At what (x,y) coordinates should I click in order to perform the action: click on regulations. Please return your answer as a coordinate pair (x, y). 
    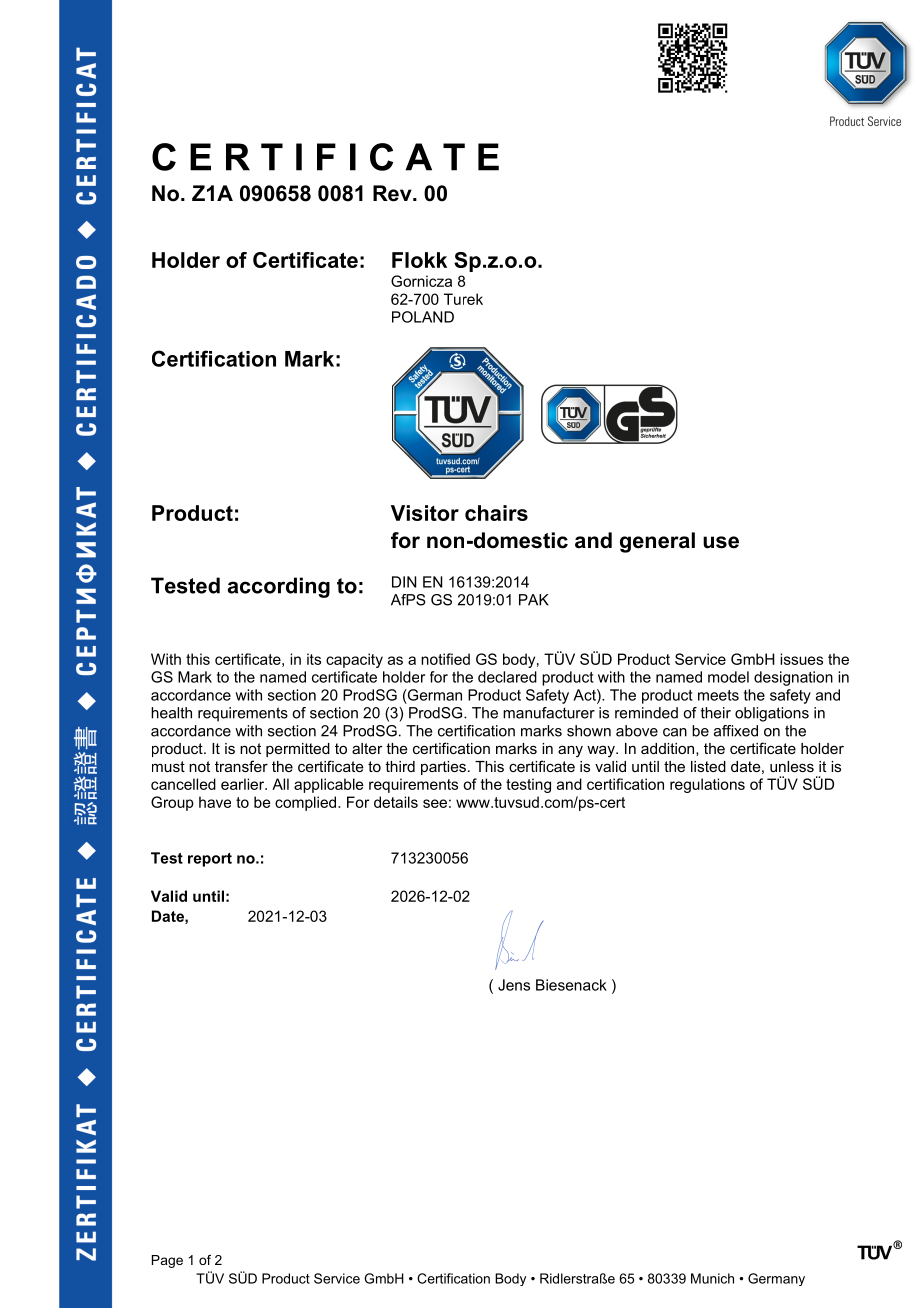
    Looking at the image, I should click on (707, 785).
